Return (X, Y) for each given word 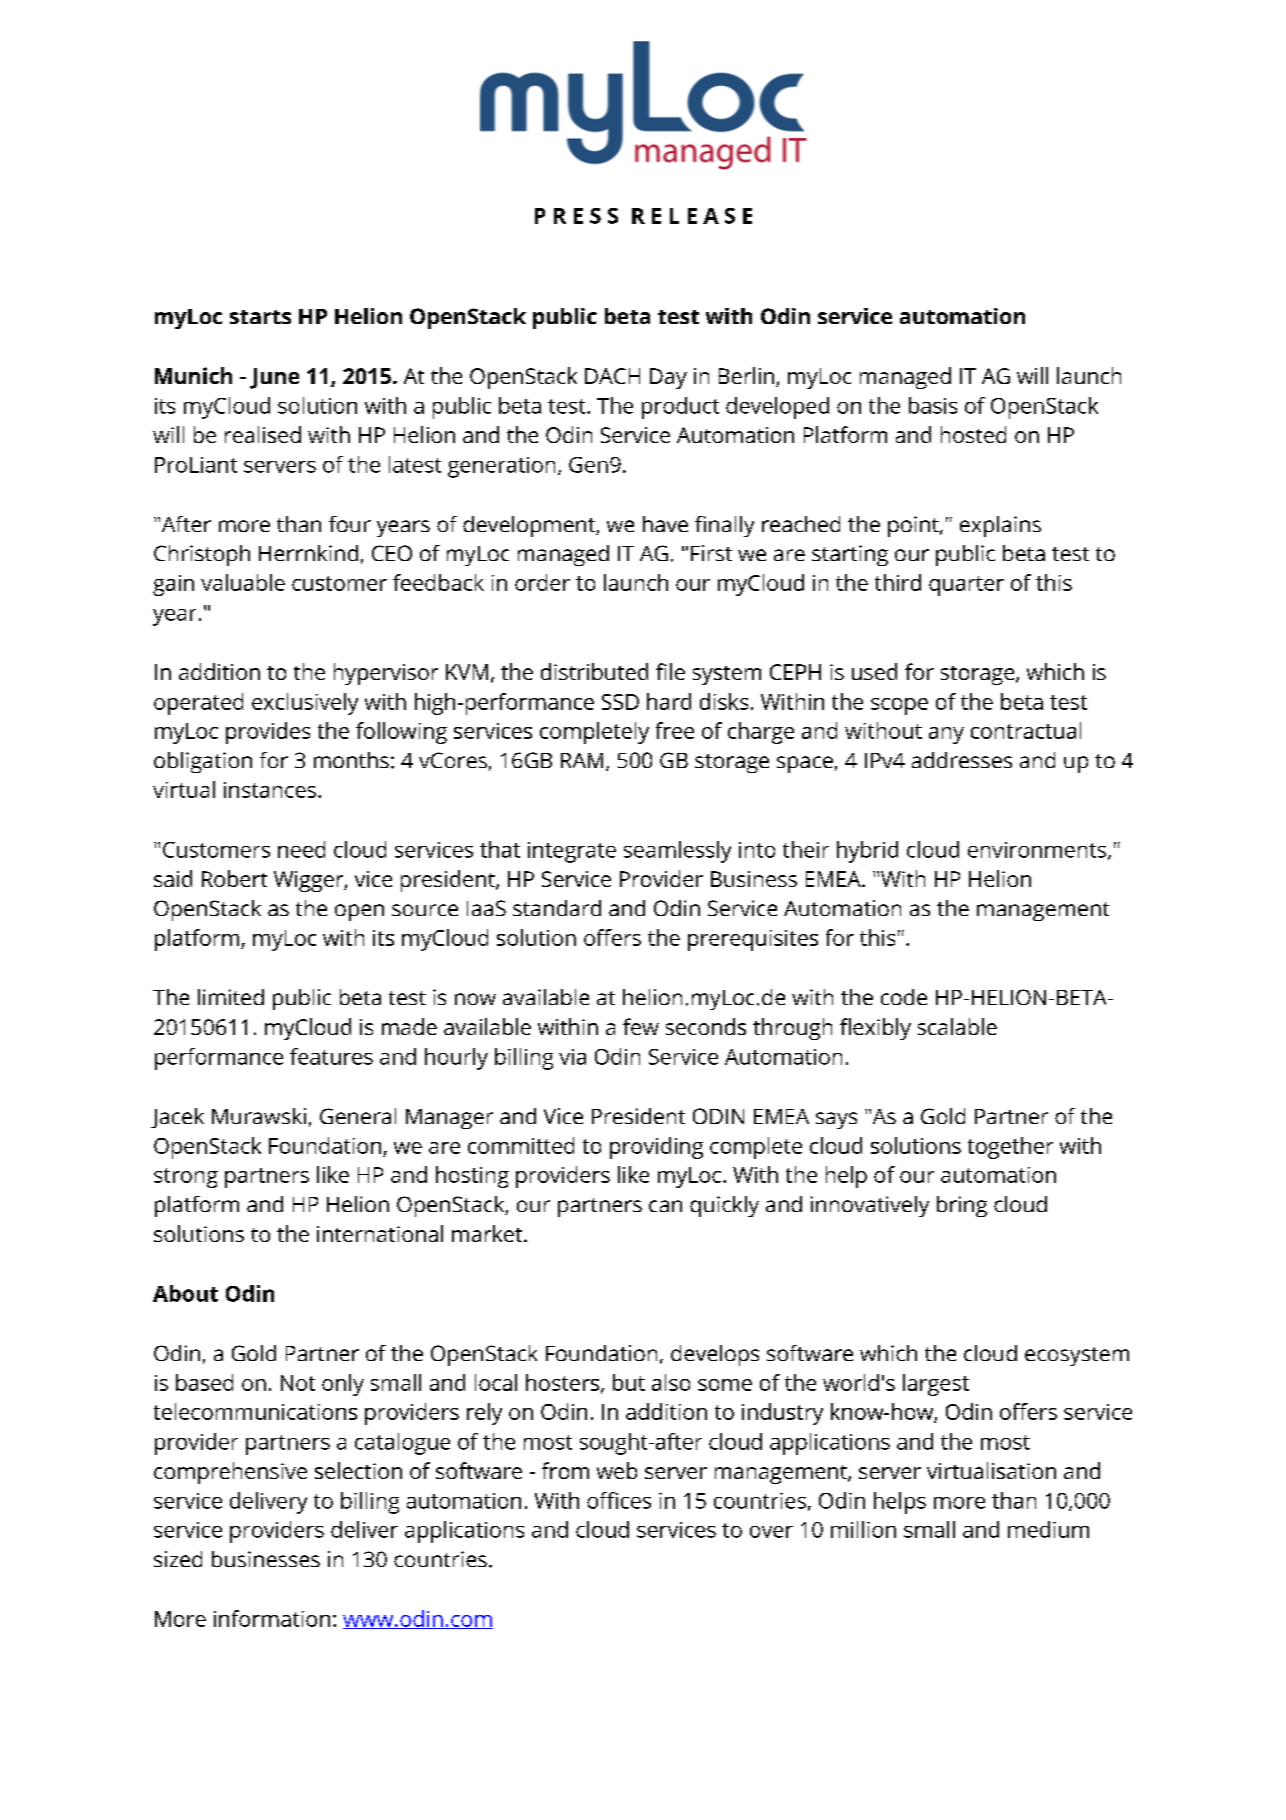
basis (933, 405)
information (272, 1618)
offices (619, 1500)
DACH (612, 376)
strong (186, 1178)
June (274, 378)
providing (656, 1148)
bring (962, 1206)
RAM (582, 760)
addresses (962, 760)
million (863, 1529)
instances (270, 790)
